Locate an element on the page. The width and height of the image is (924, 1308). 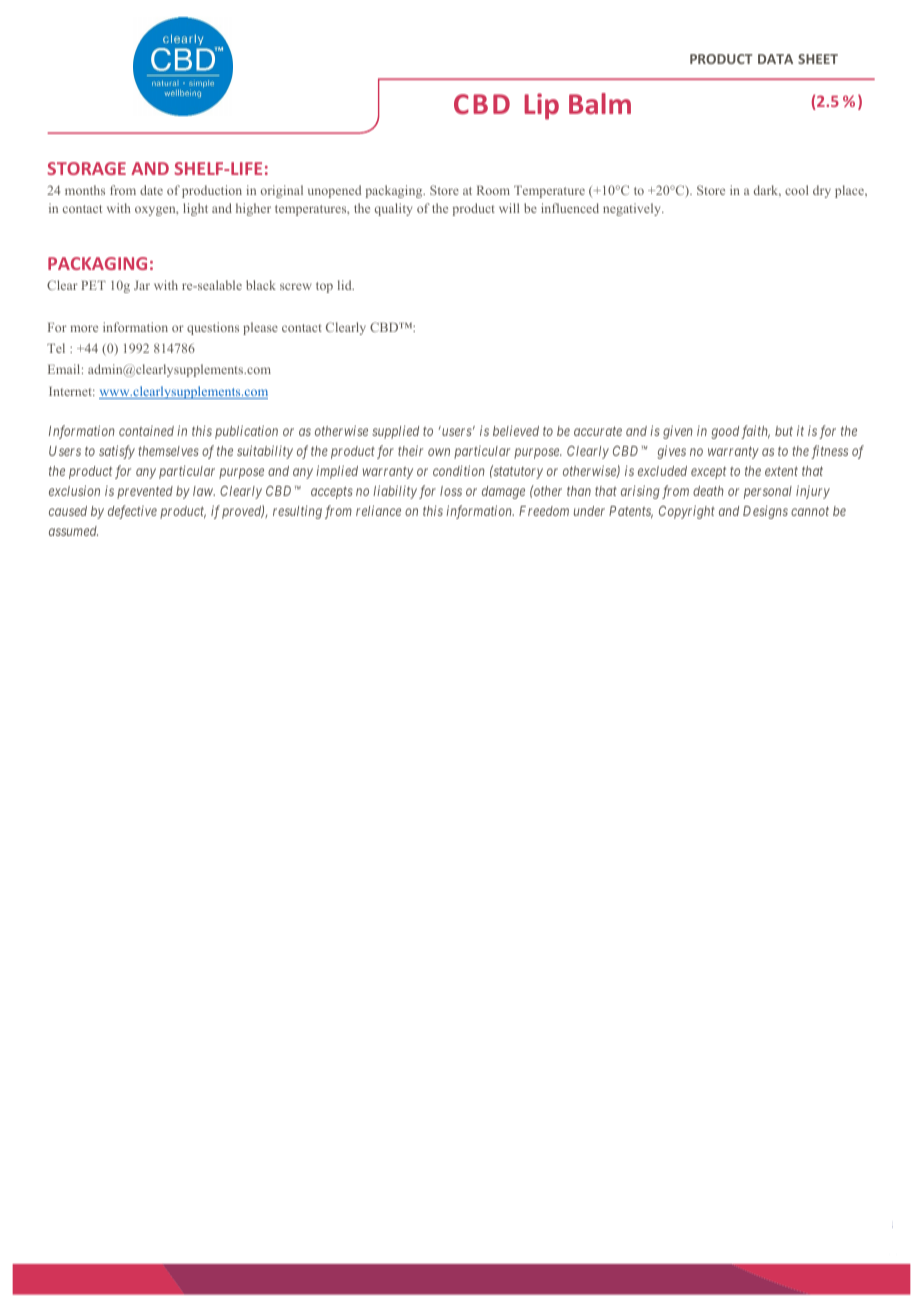
defective is located at coordinates (132, 512).
